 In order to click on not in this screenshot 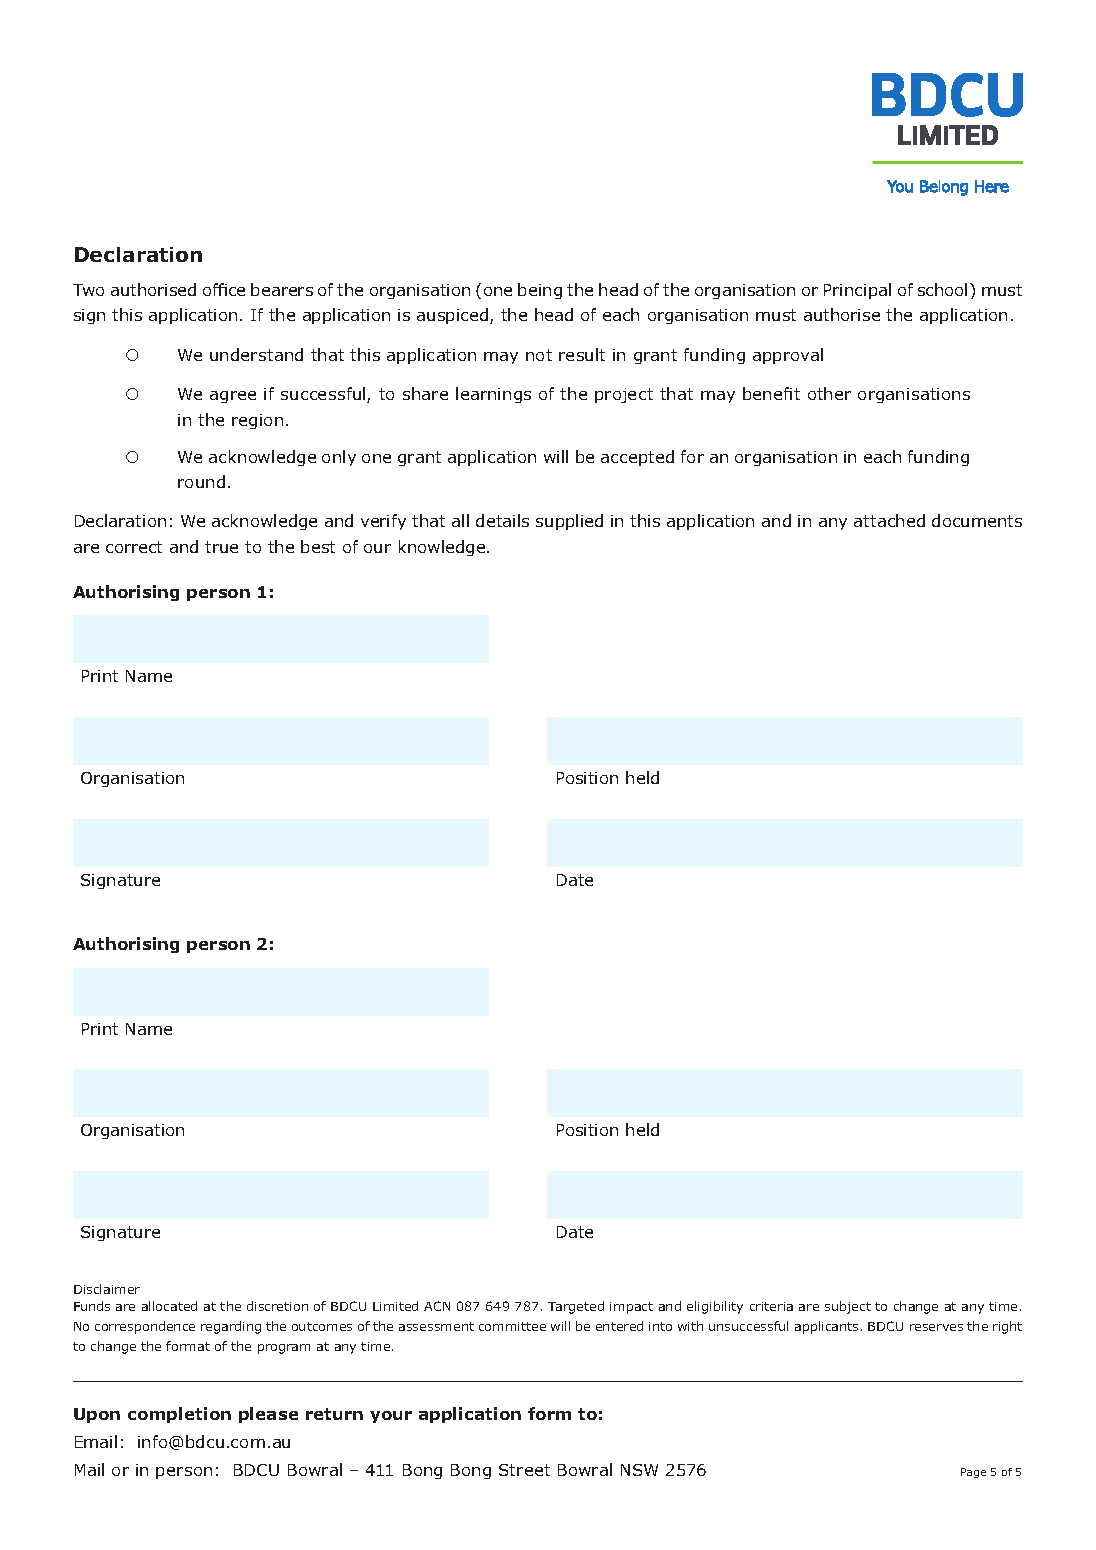, I will do `click(539, 355)`.
